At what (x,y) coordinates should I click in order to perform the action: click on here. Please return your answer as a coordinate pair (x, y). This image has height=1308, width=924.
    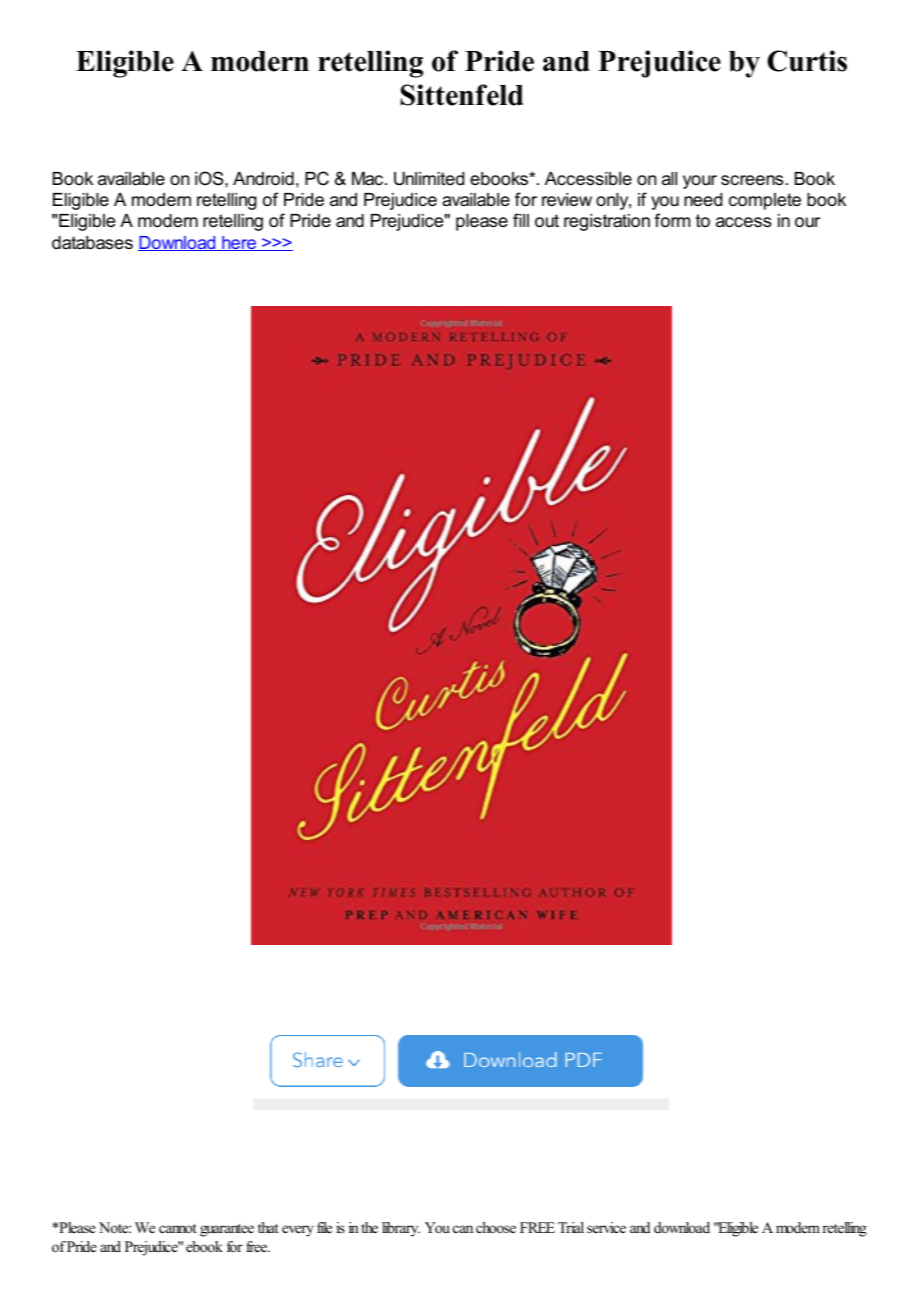
    Looking at the image, I should click on (239, 243).
